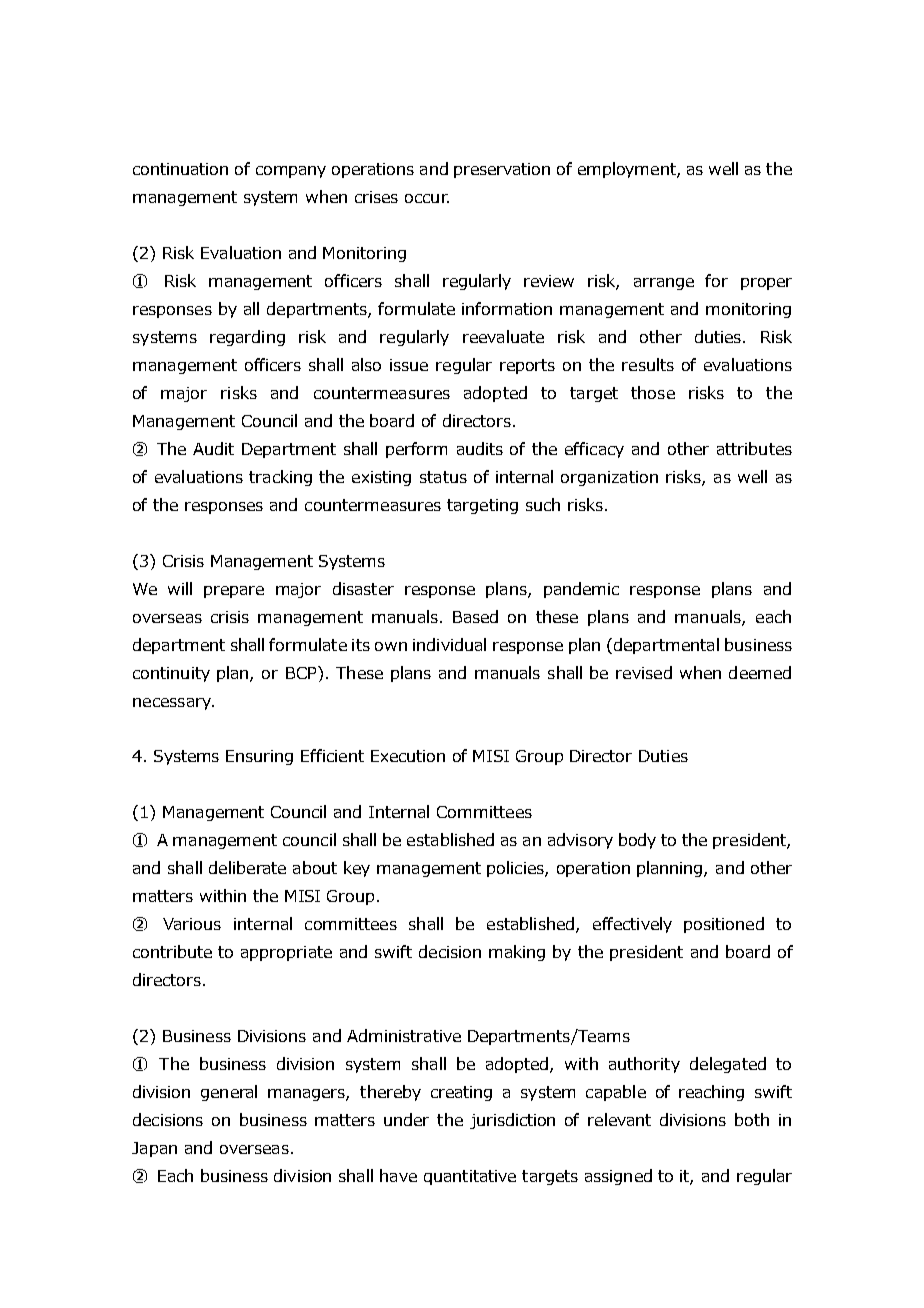  Describe the element at coordinates (724, 925) in the page. I see `positioned` at that location.
